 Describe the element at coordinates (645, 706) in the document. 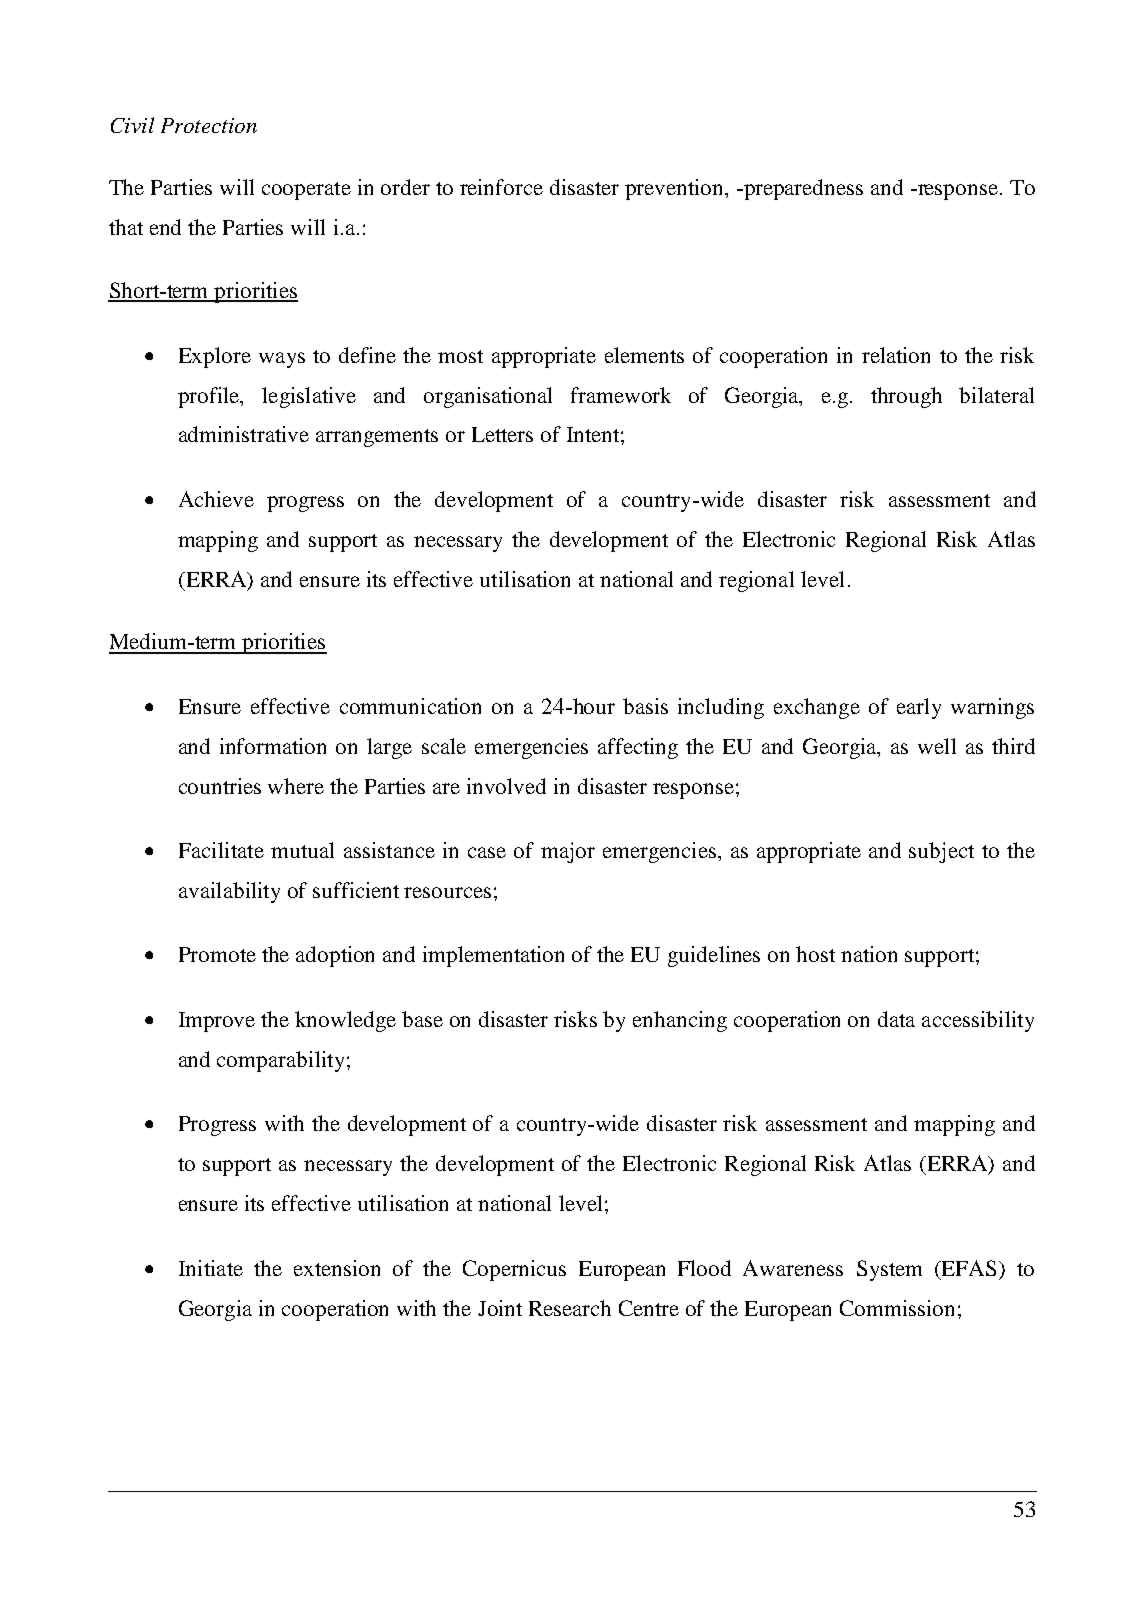

I see `basis` at that location.
